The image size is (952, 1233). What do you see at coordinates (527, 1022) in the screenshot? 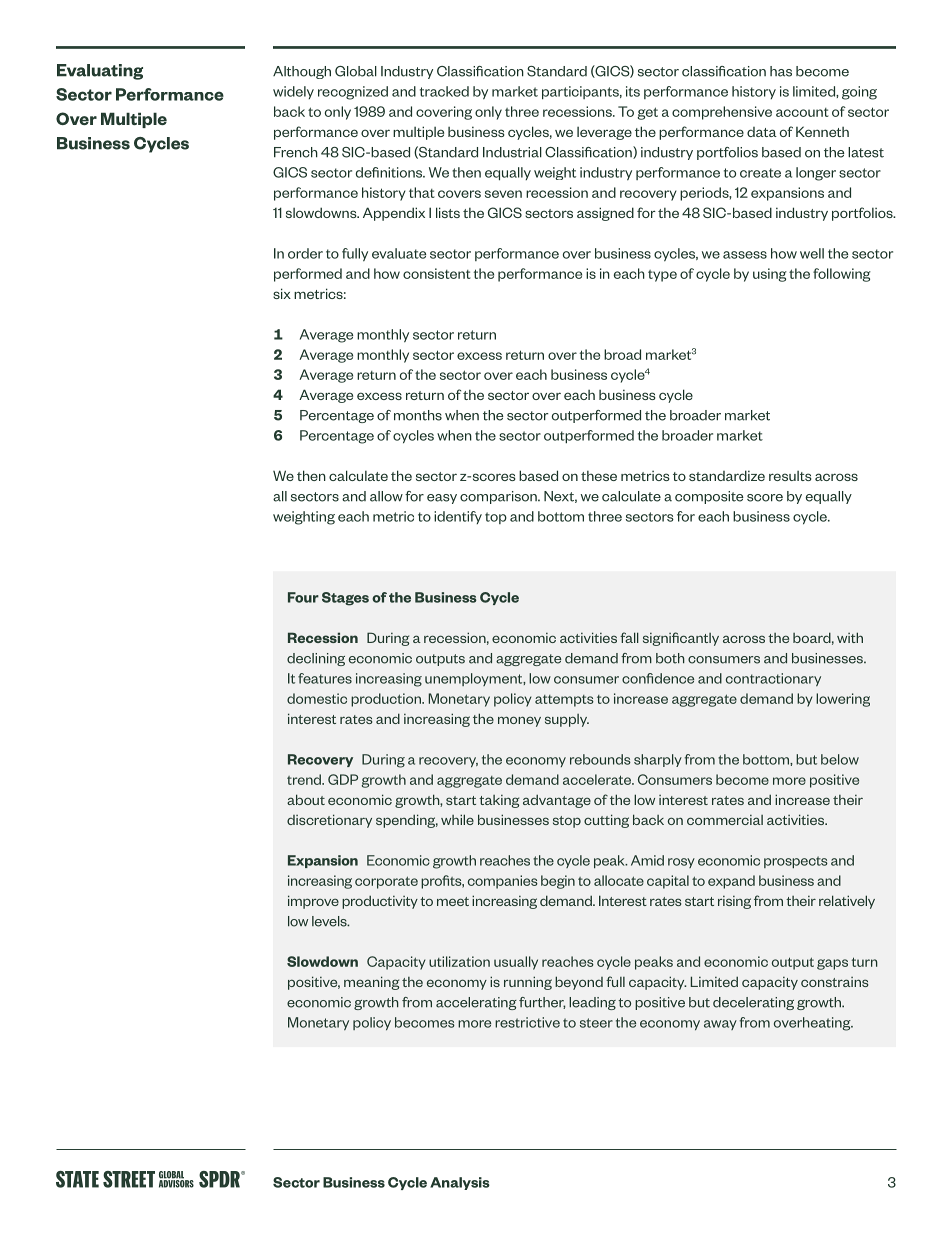
I see `restrictive` at bounding box center [527, 1022].
